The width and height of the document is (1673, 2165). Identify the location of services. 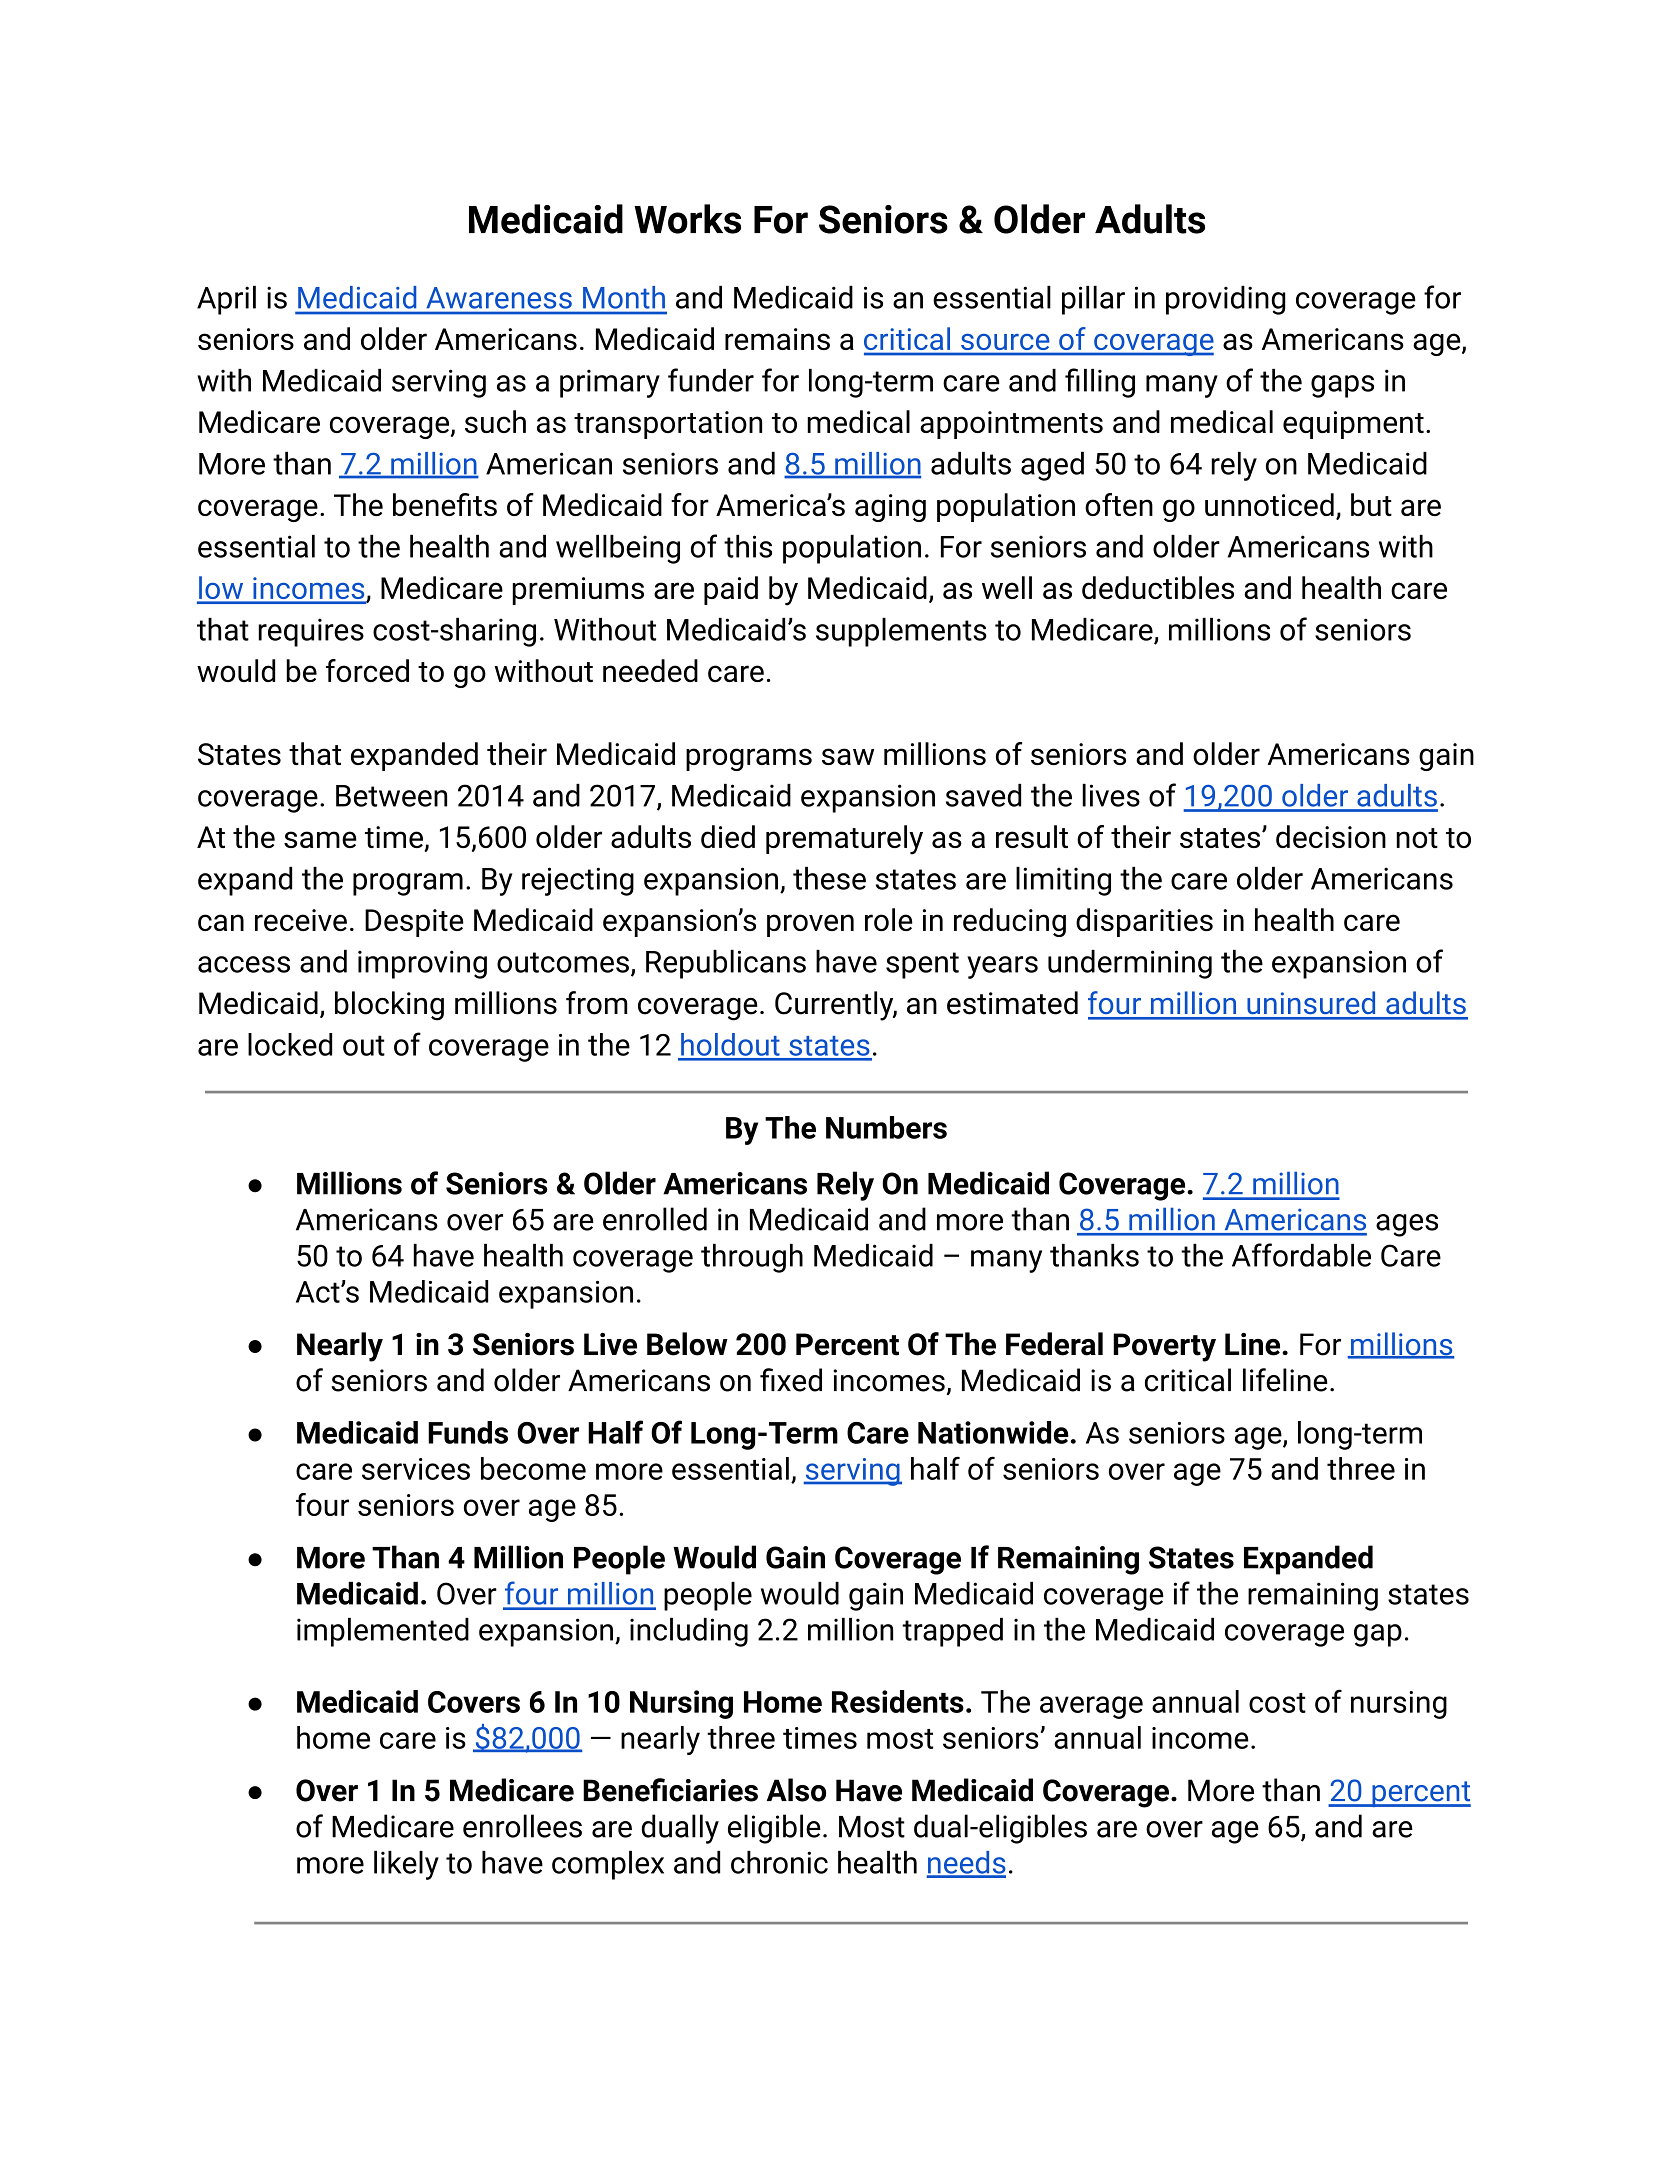
(416, 1469).
